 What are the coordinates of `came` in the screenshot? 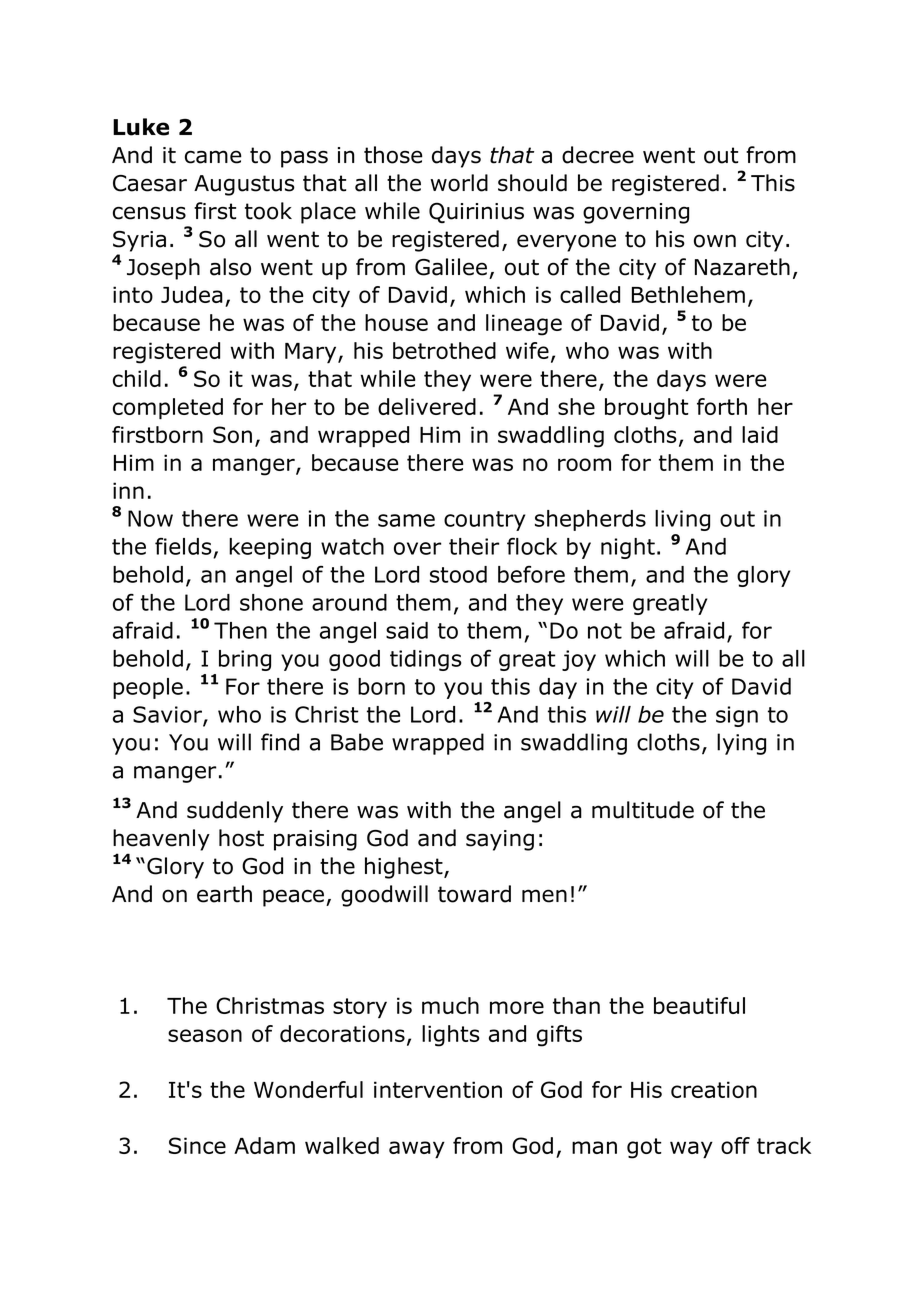 It's located at (213, 157).
